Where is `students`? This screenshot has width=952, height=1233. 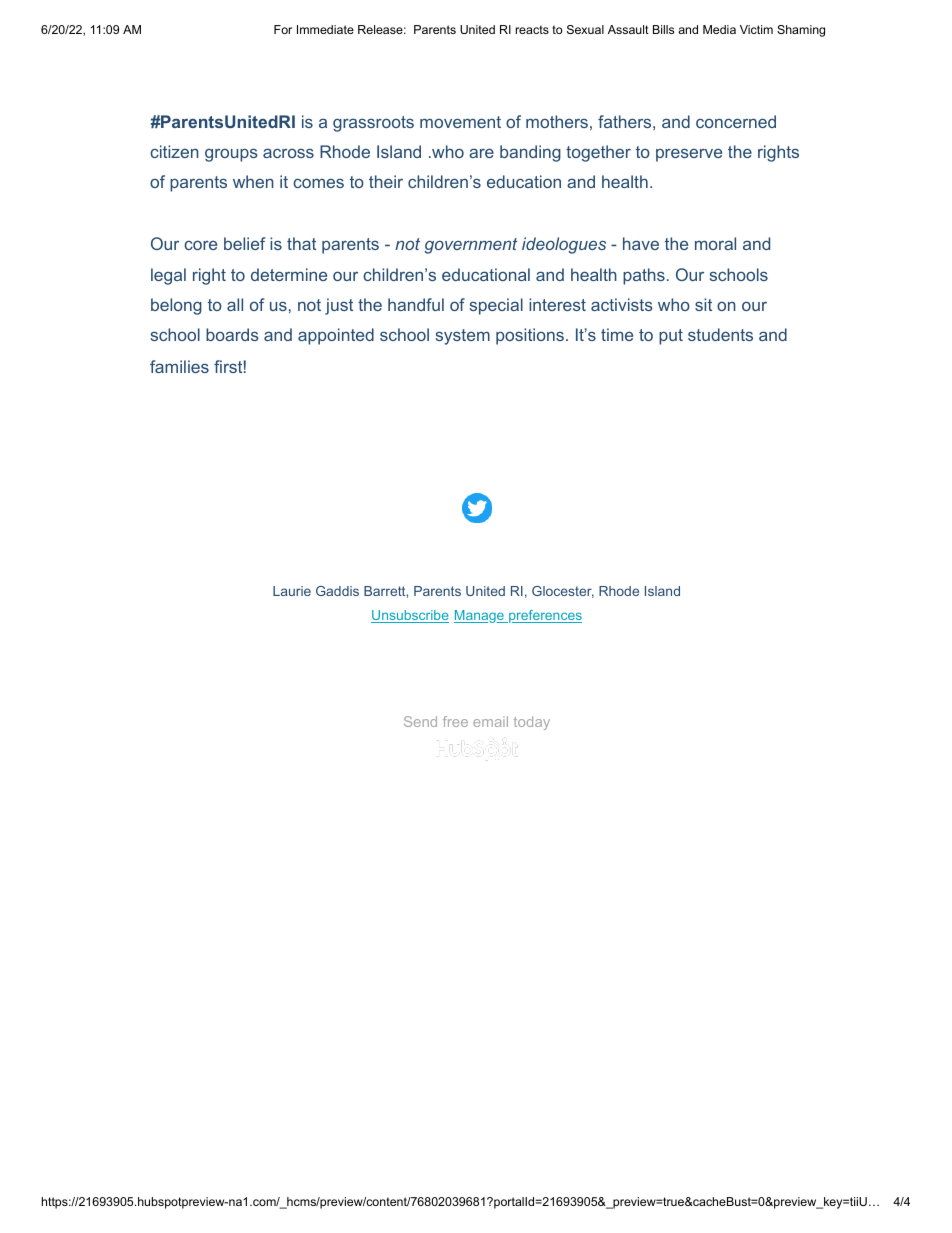 students is located at coordinates (720, 334).
